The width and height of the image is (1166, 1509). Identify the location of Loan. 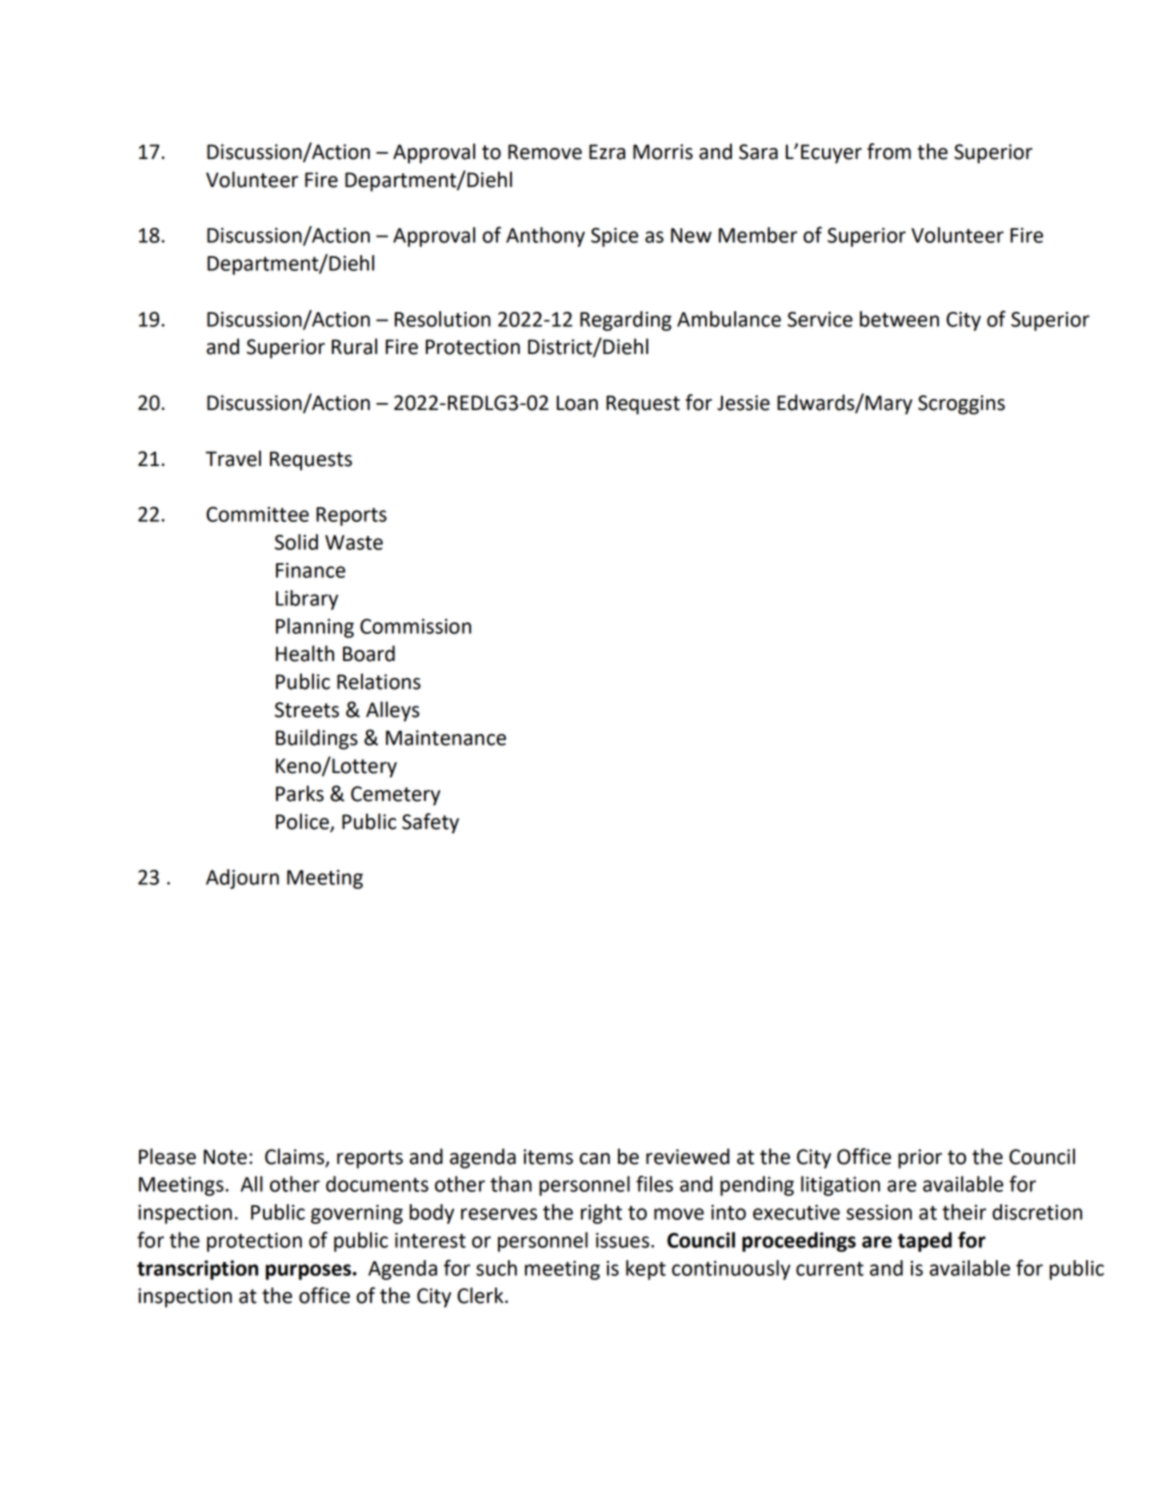
(577, 403).
